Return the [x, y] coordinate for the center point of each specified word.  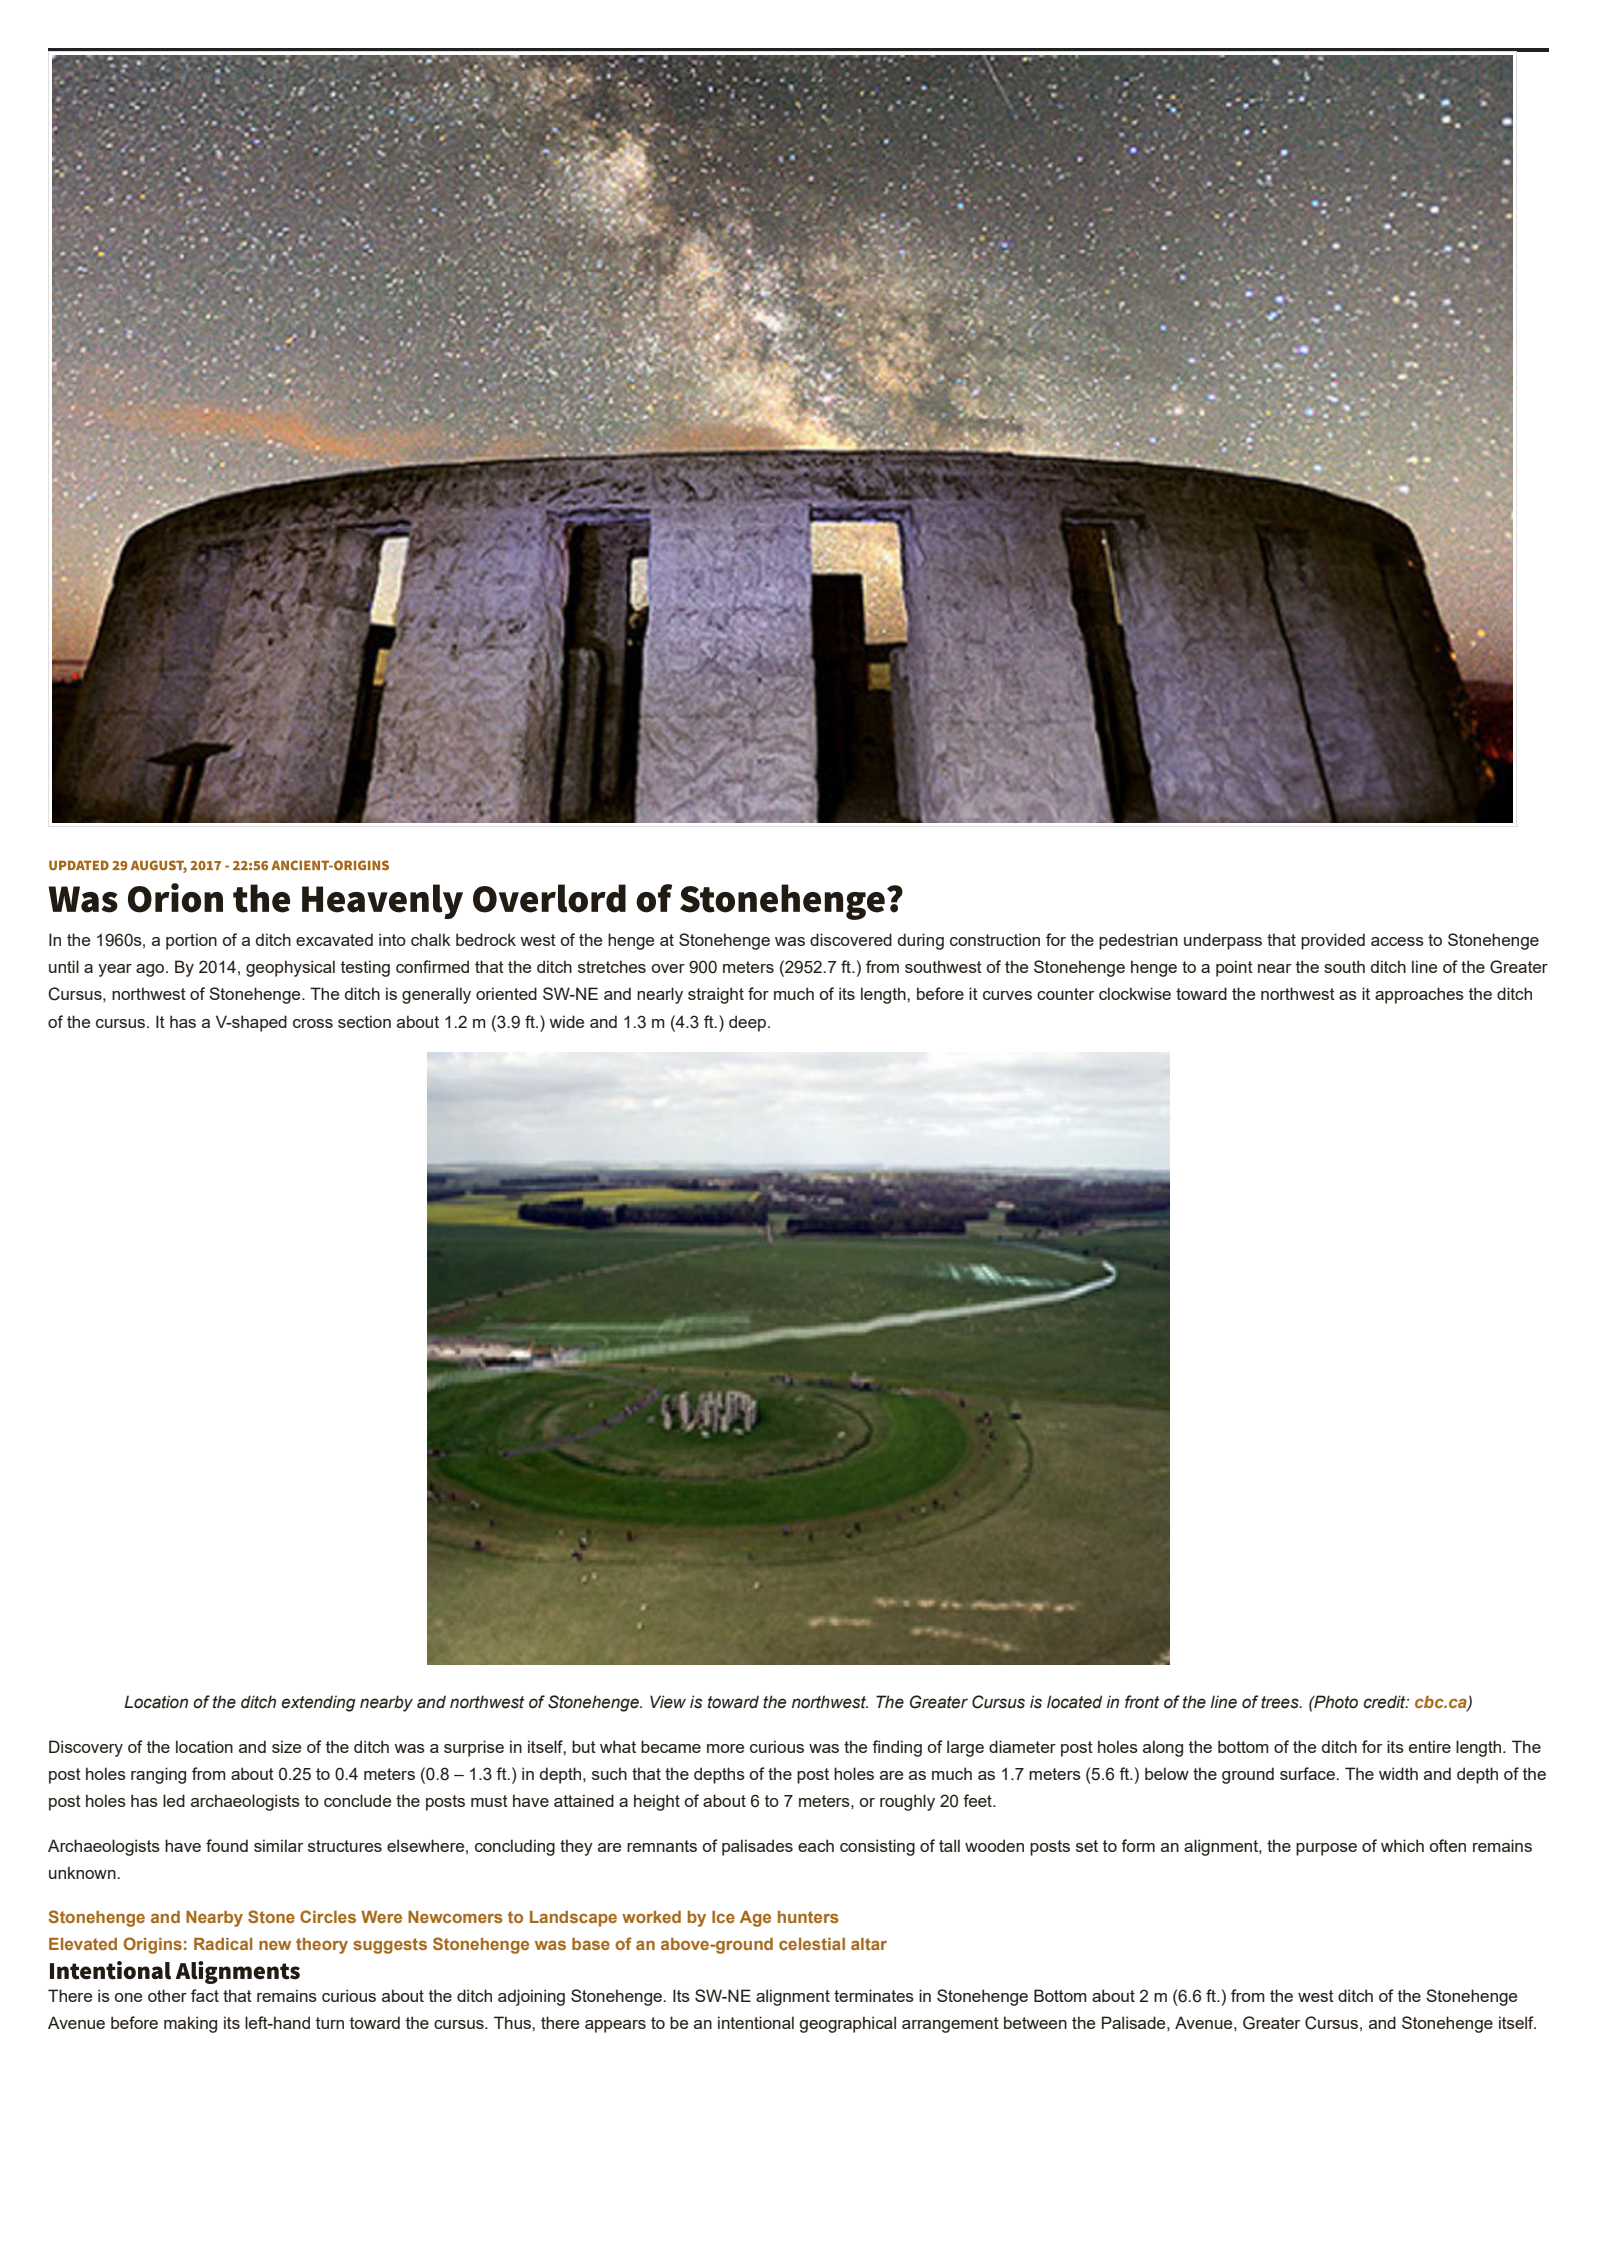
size [286, 1746]
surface [1308, 1773]
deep [747, 1023]
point [1234, 968]
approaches [1419, 995]
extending [318, 1703]
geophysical [290, 968]
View [668, 1702]
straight [716, 995]
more [725, 1748]
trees [1281, 1702]
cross [313, 1023]
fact [205, 1995]
